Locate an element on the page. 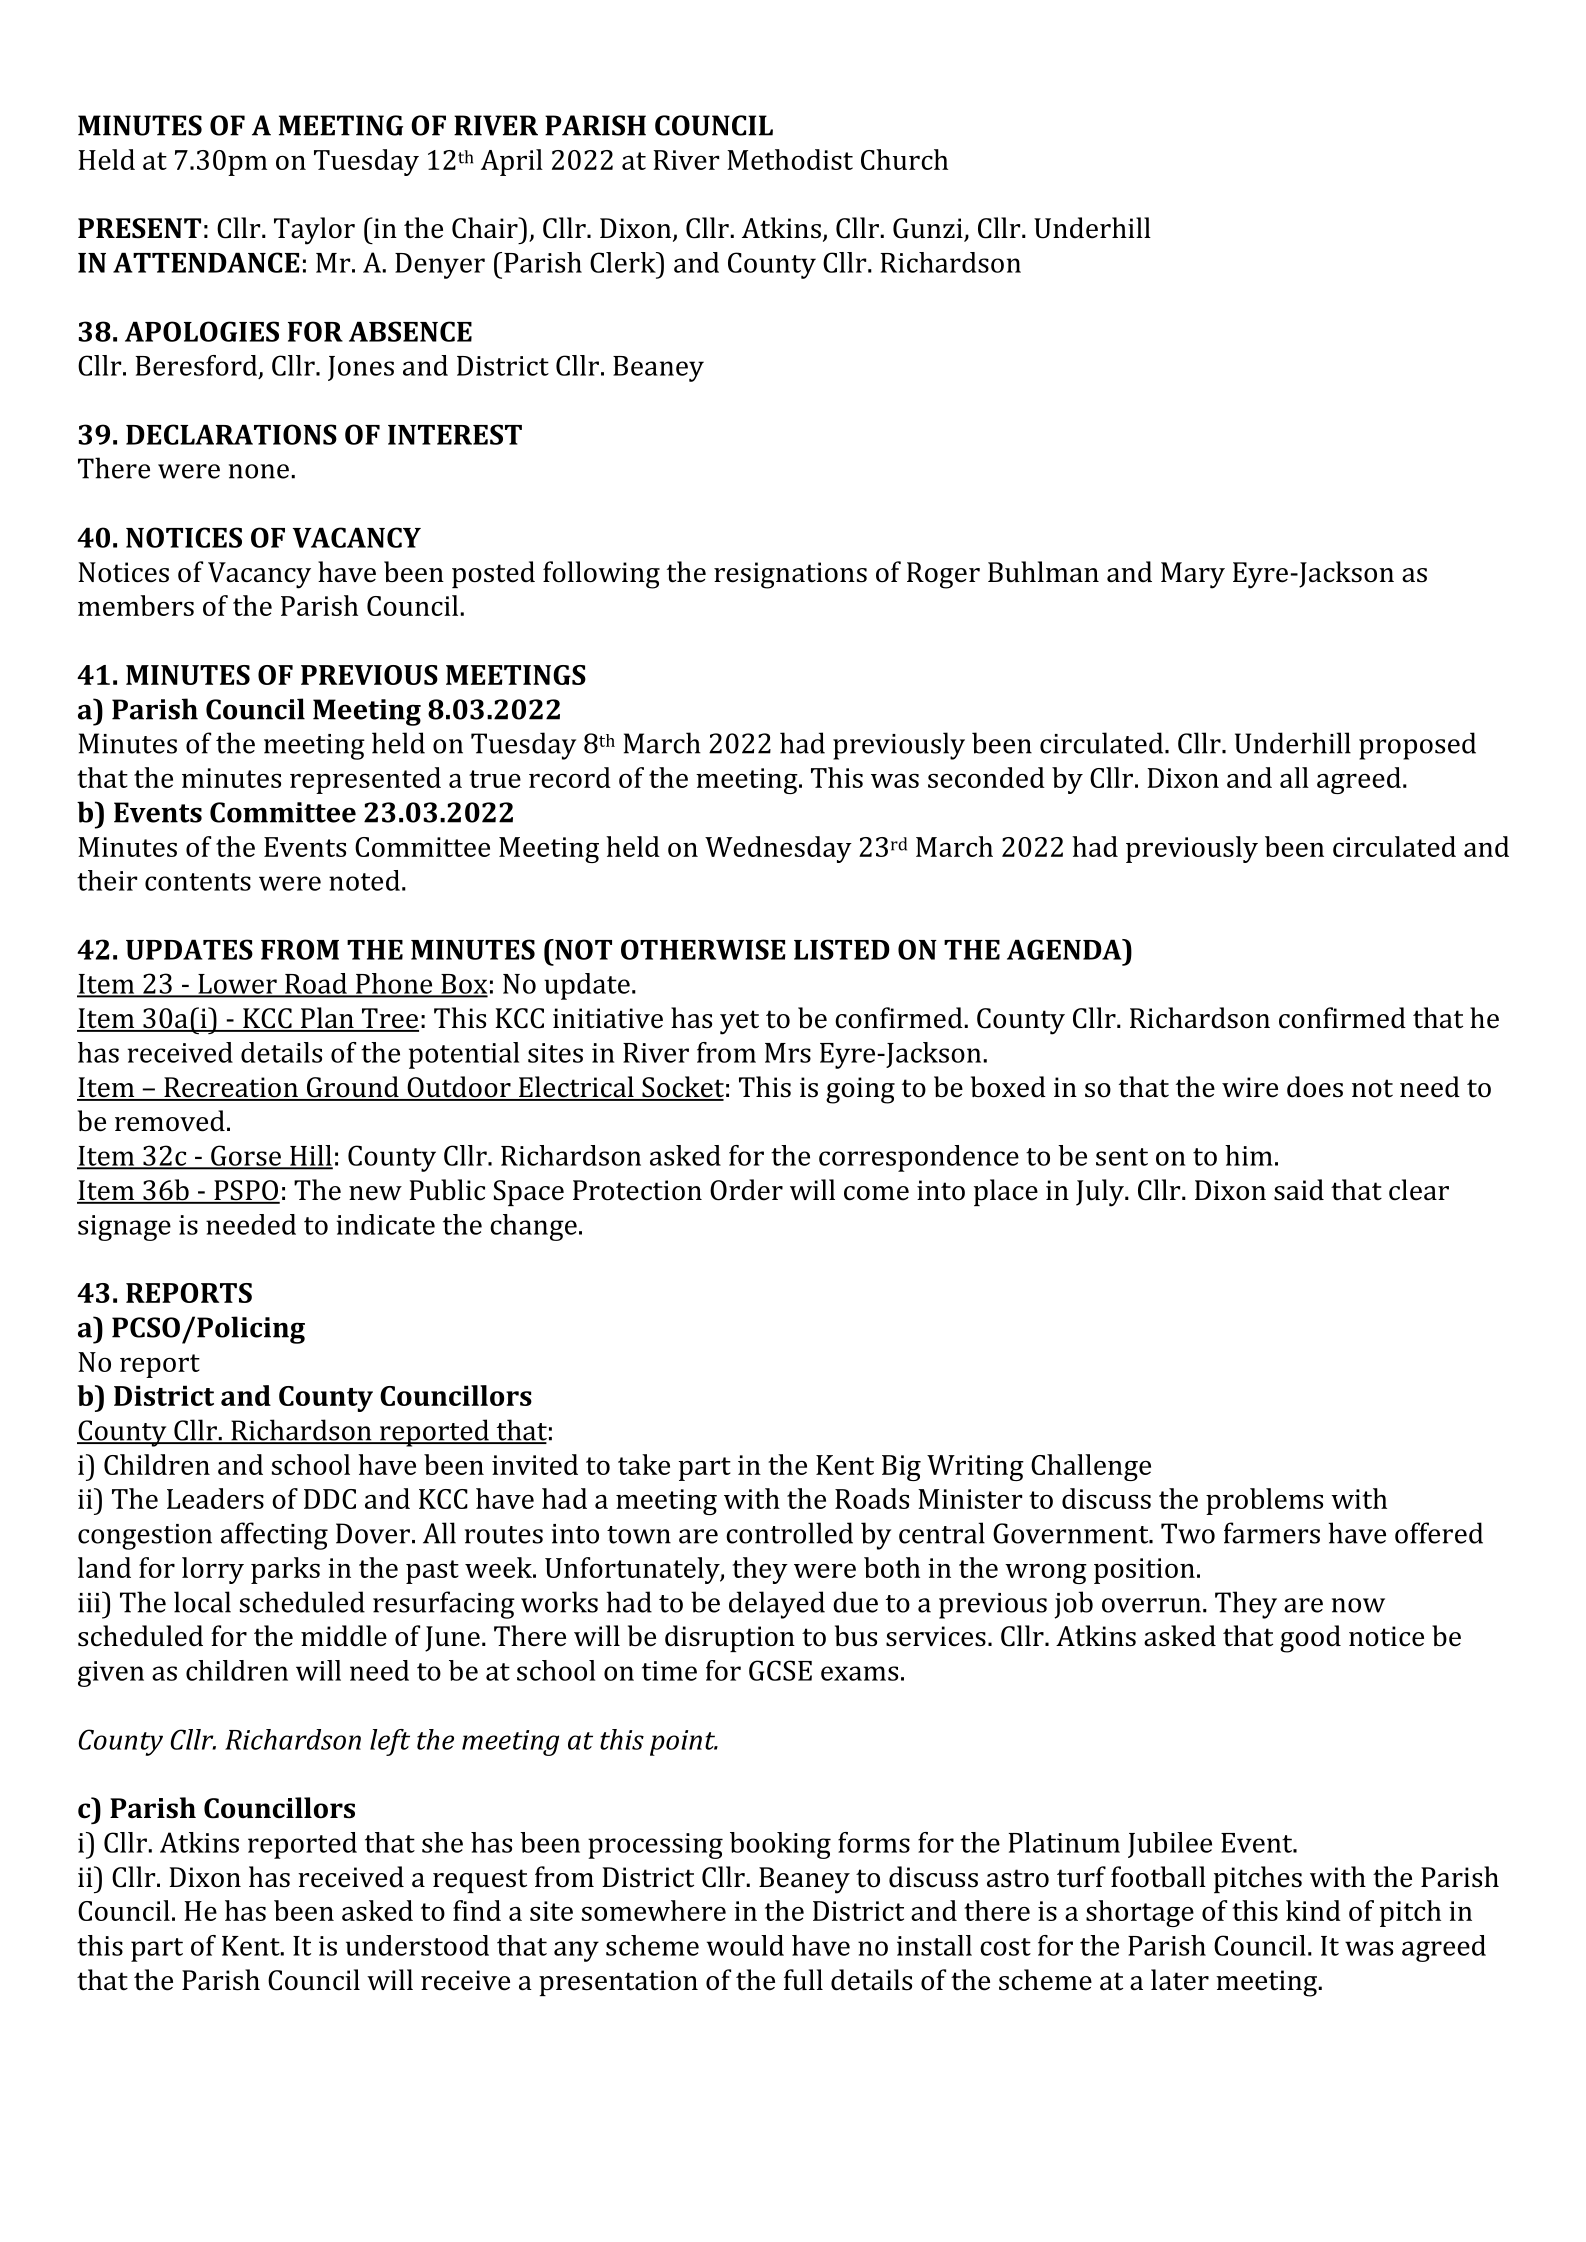 The width and height of the image is (1586, 2242). Recreation is located at coordinates (231, 1088).
